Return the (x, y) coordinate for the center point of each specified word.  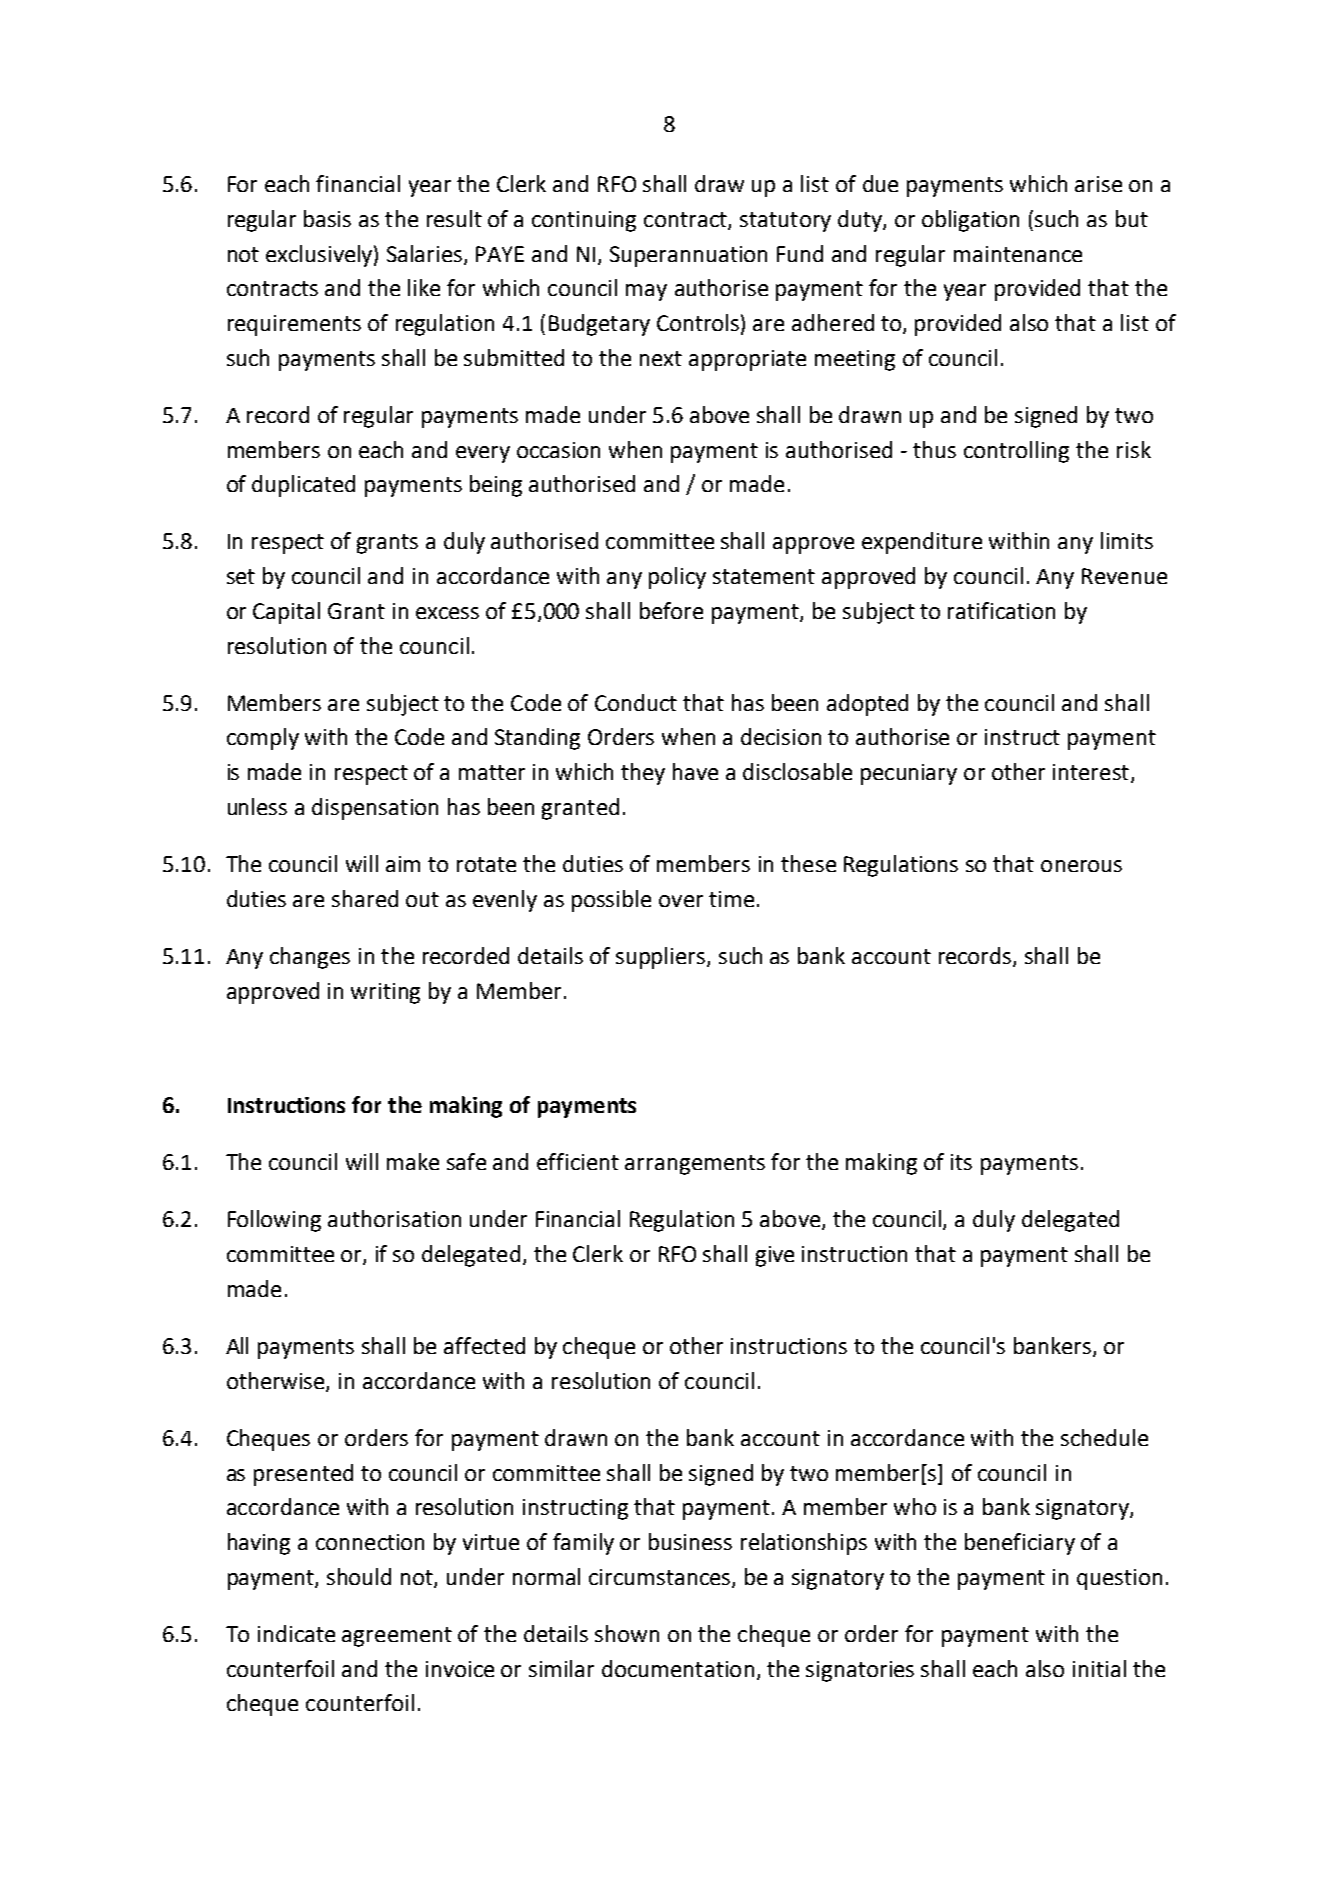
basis (327, 218)
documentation (678, 1668)
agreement (397, 1637)
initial (1099, 1668)
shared (365, 898)
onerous (1081, 866)
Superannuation (688, 256)
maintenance (1018, 254)
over (681, 901)
